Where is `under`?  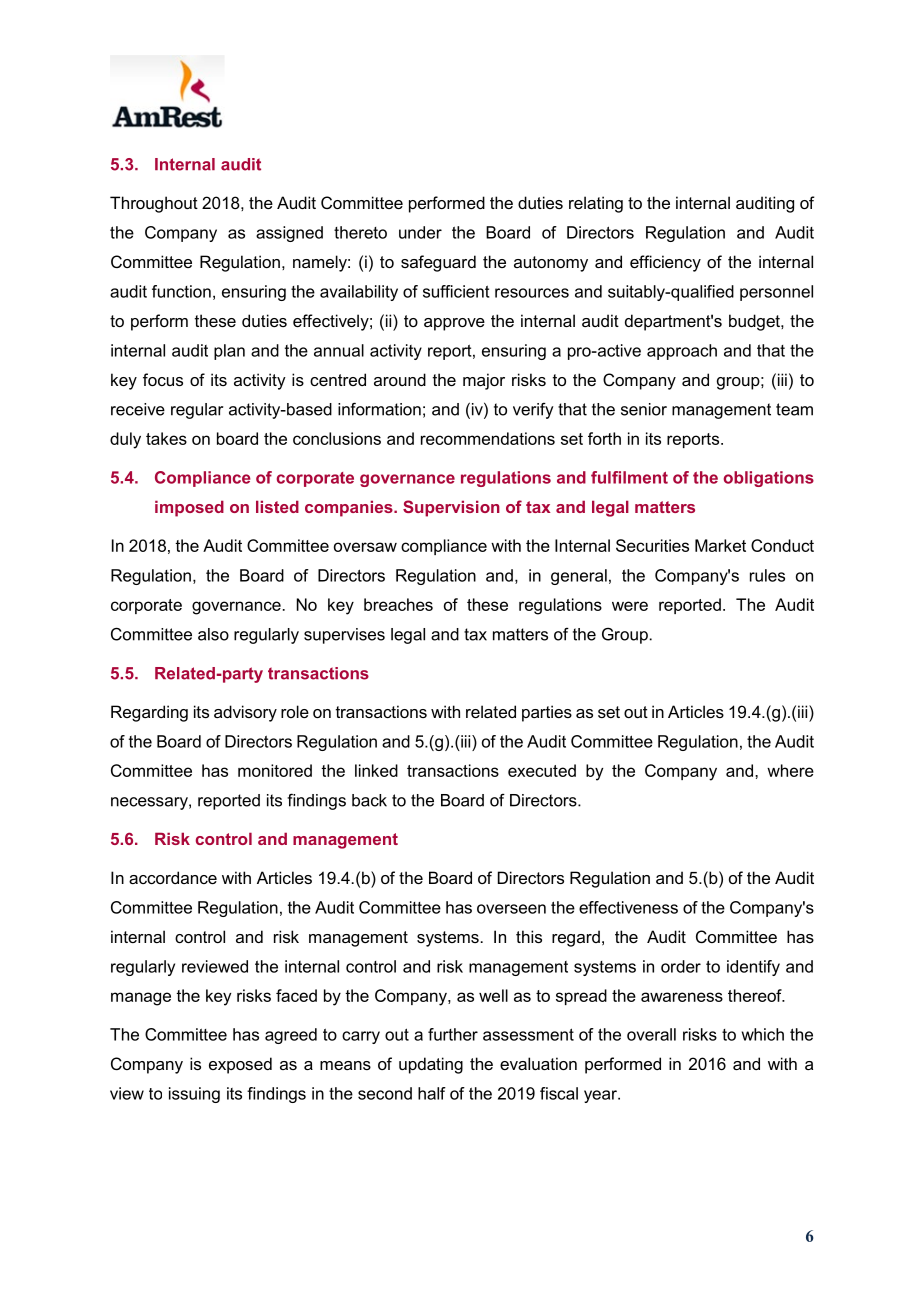 under is located at coordinates (420, 232).
